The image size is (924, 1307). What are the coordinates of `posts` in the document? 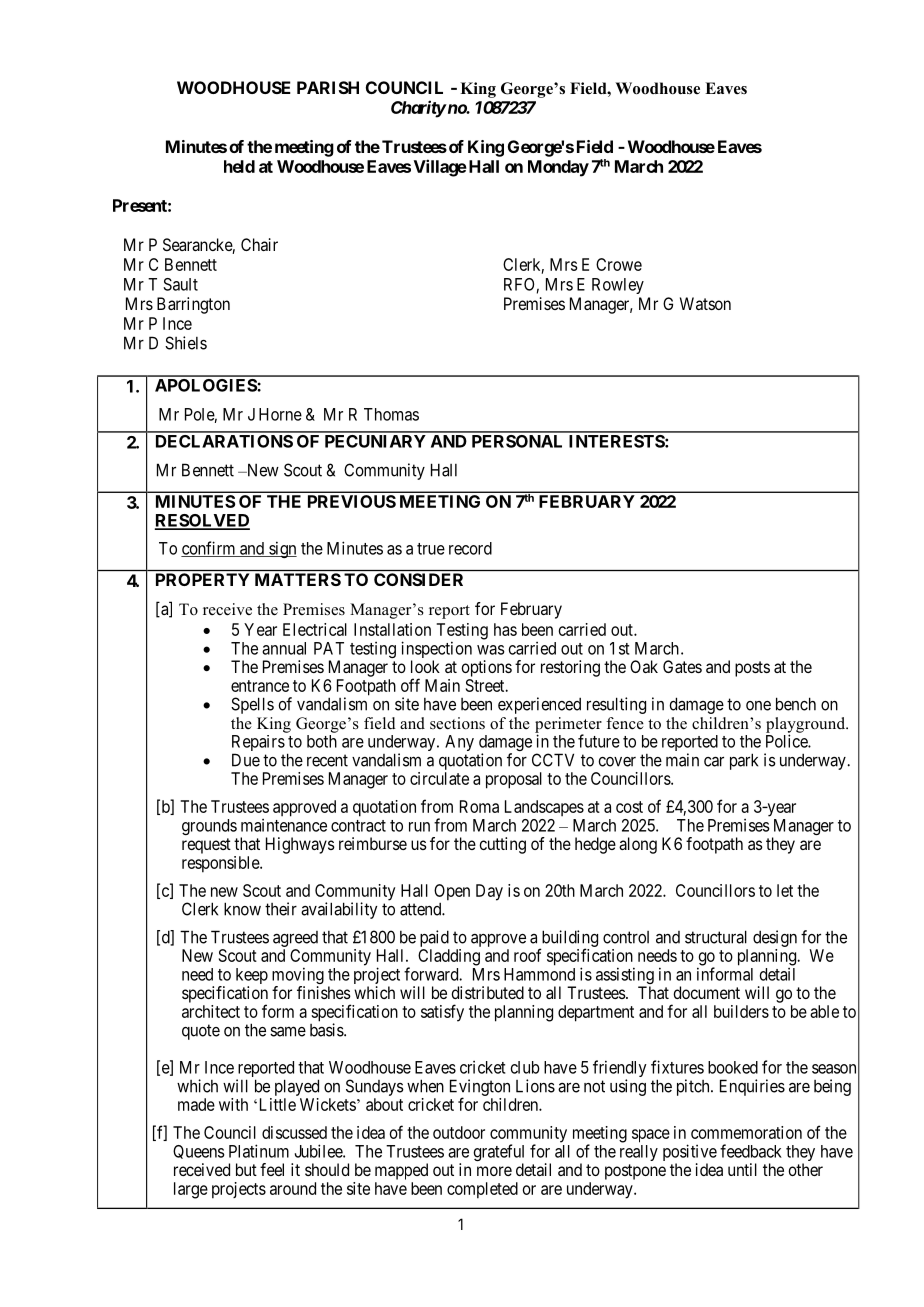 It's located at (752, 669).
